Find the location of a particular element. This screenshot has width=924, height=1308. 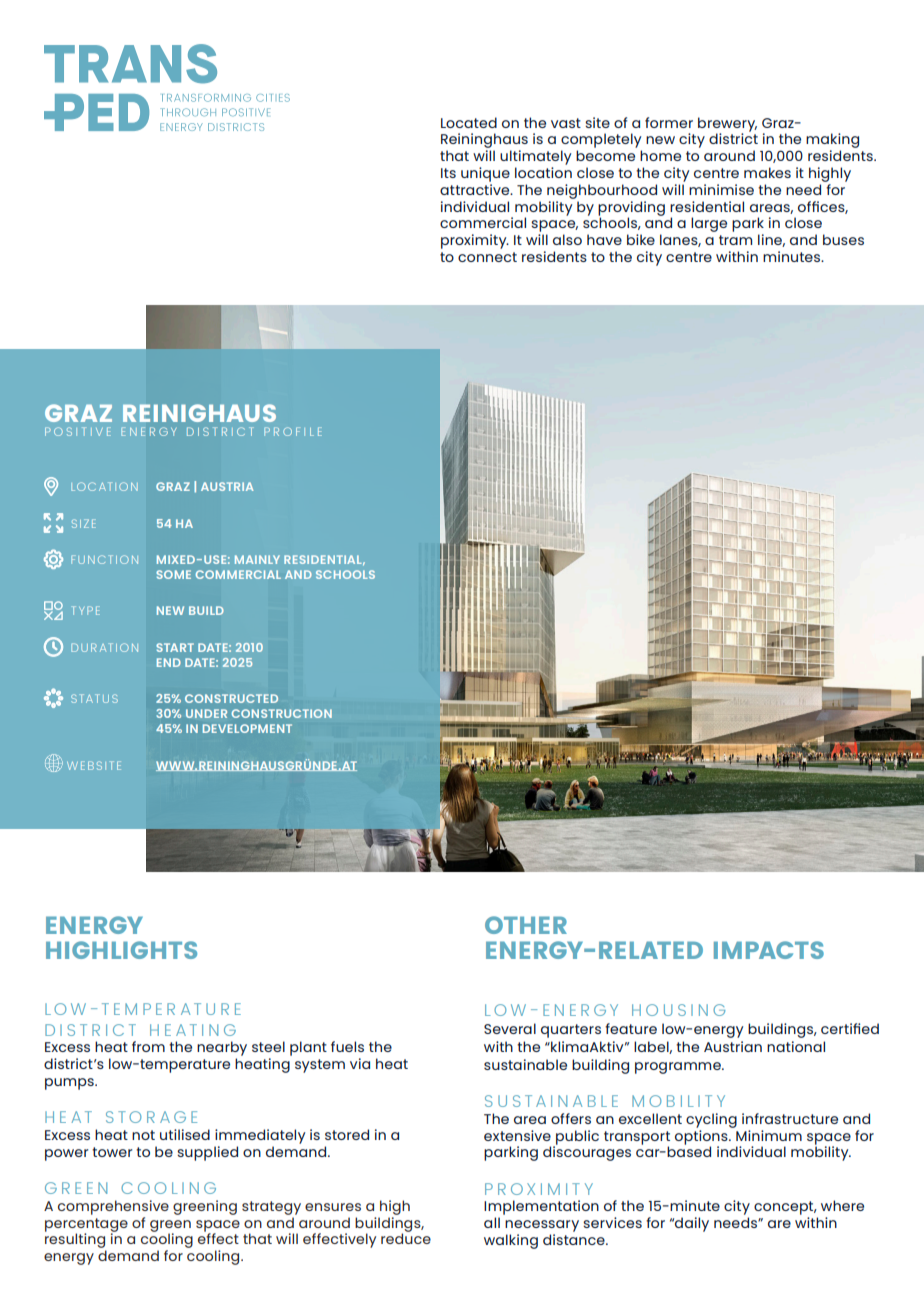

CONSTRUCTION is located at coordinates (281, 713).
